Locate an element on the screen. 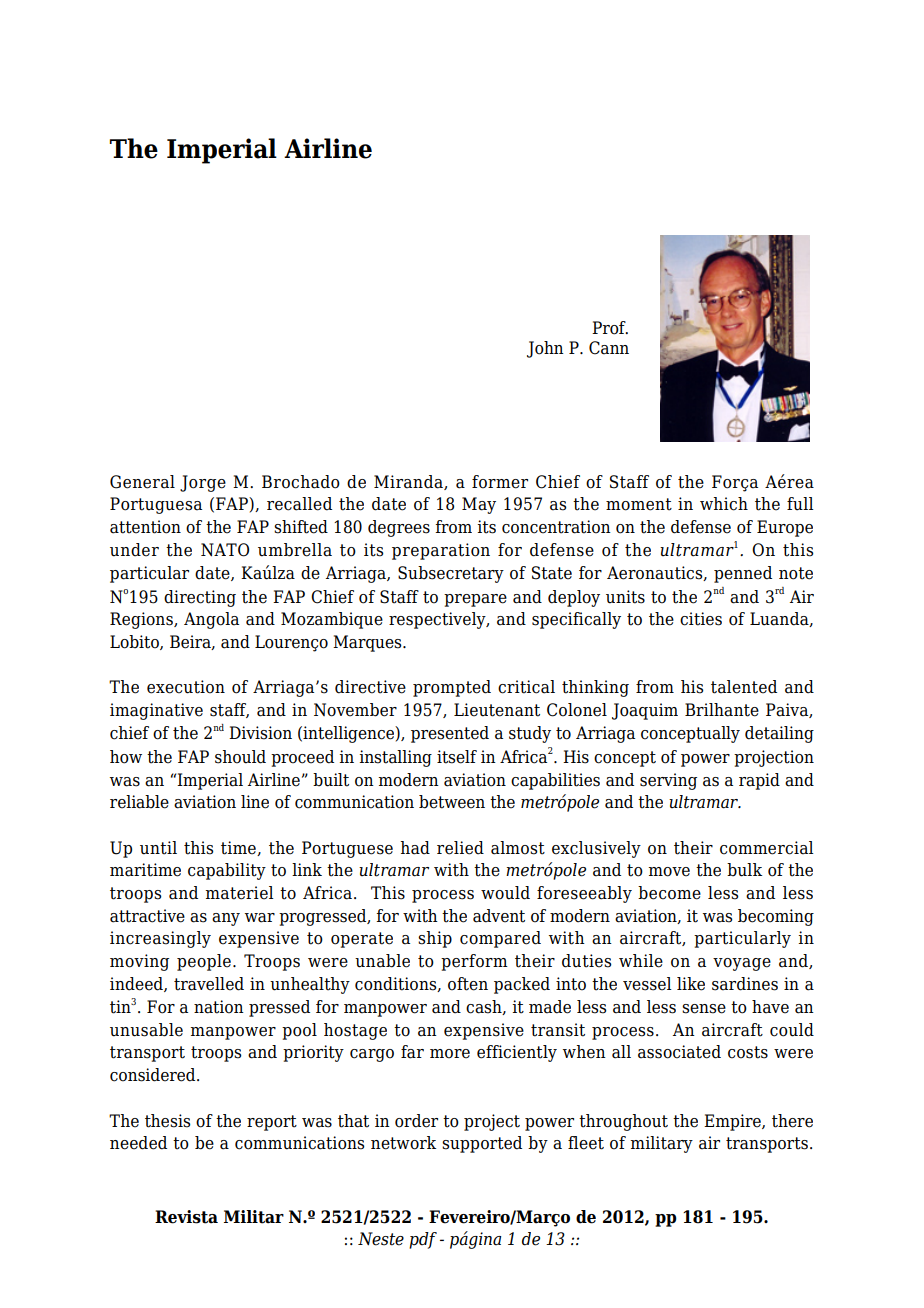  Revista is located at coordinates (186, 1217).
